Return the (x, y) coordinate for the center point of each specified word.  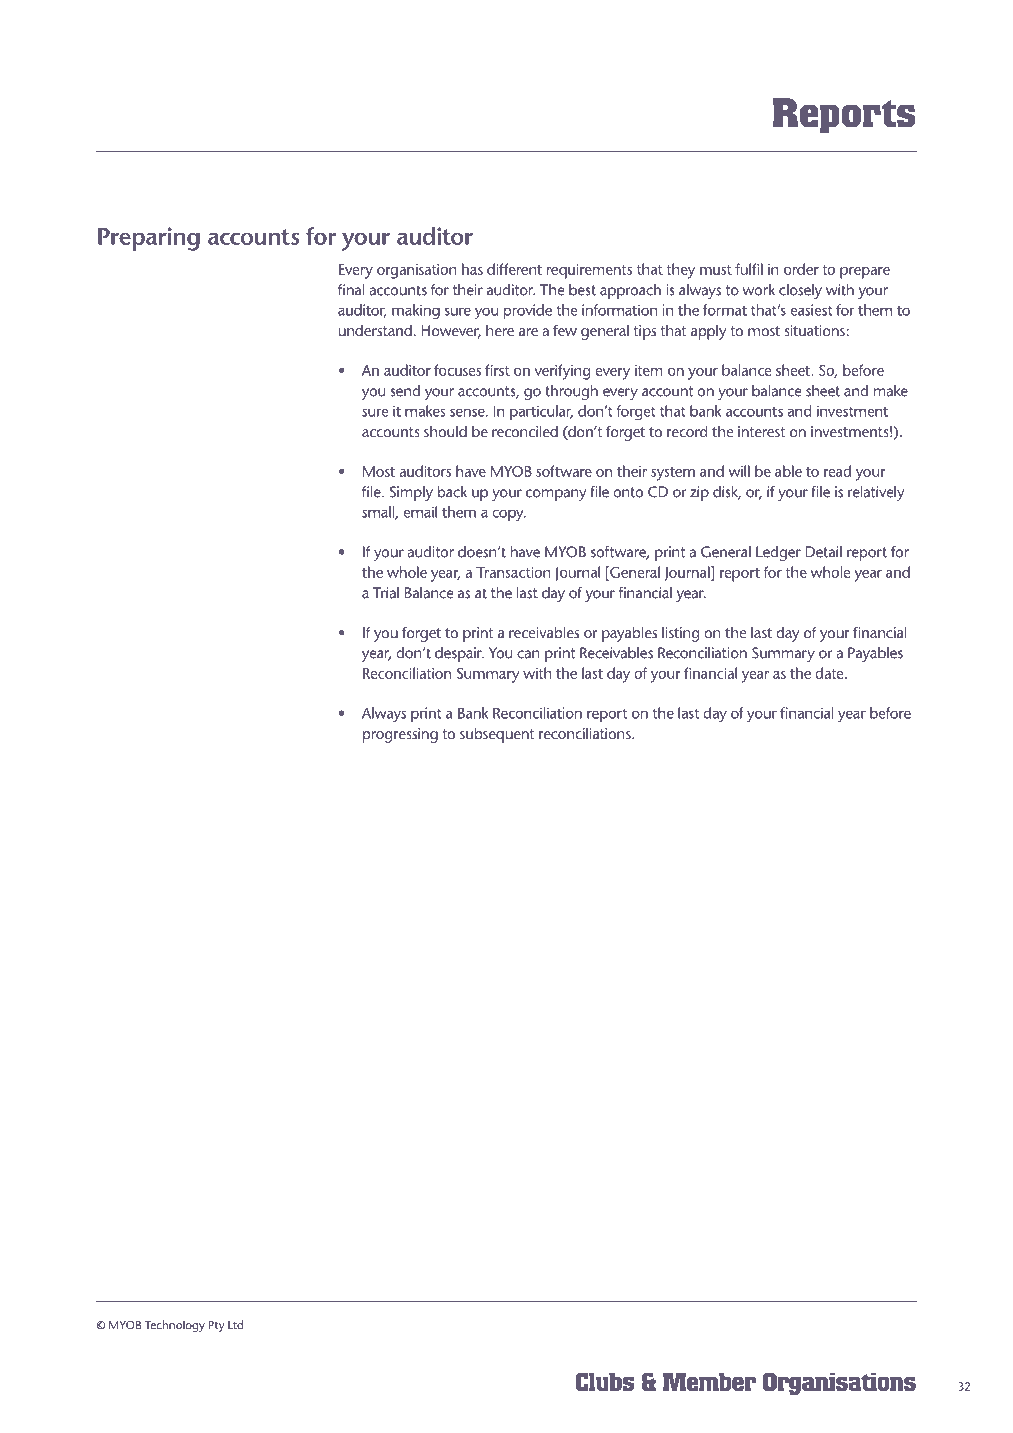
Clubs (604, 1381)
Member (709, 1381)
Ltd (236, 1325)
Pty (216, 1326)
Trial (386, 593)
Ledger (778, 553)
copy (509, 515)
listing (681, 634)
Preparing (149, 239)
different (514, 269)
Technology (174, 1326)
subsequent (497, 735)
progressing (400, 735)
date (830, 673)
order (801, 269)
